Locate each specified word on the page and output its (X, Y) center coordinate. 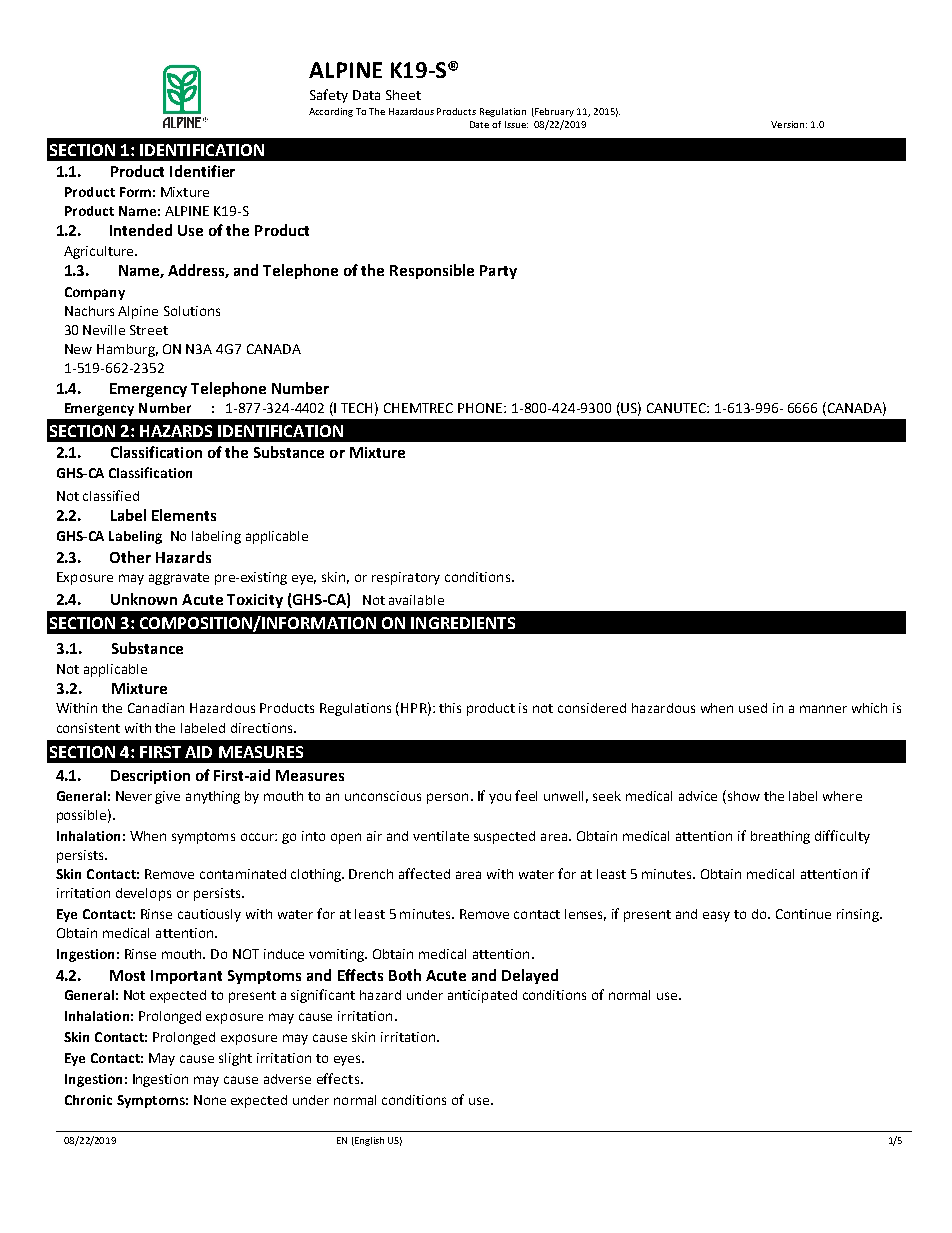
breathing (780, 837)
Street (149, 330)
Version (787, 124)
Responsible (432, 271)
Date (479, 124)
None (210, 1100)
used (753, 708)
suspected (504, 837)
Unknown (144, 599)
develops (143, 894)
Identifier (202, 171)
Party (498, 272)
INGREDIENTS (463, 623)
